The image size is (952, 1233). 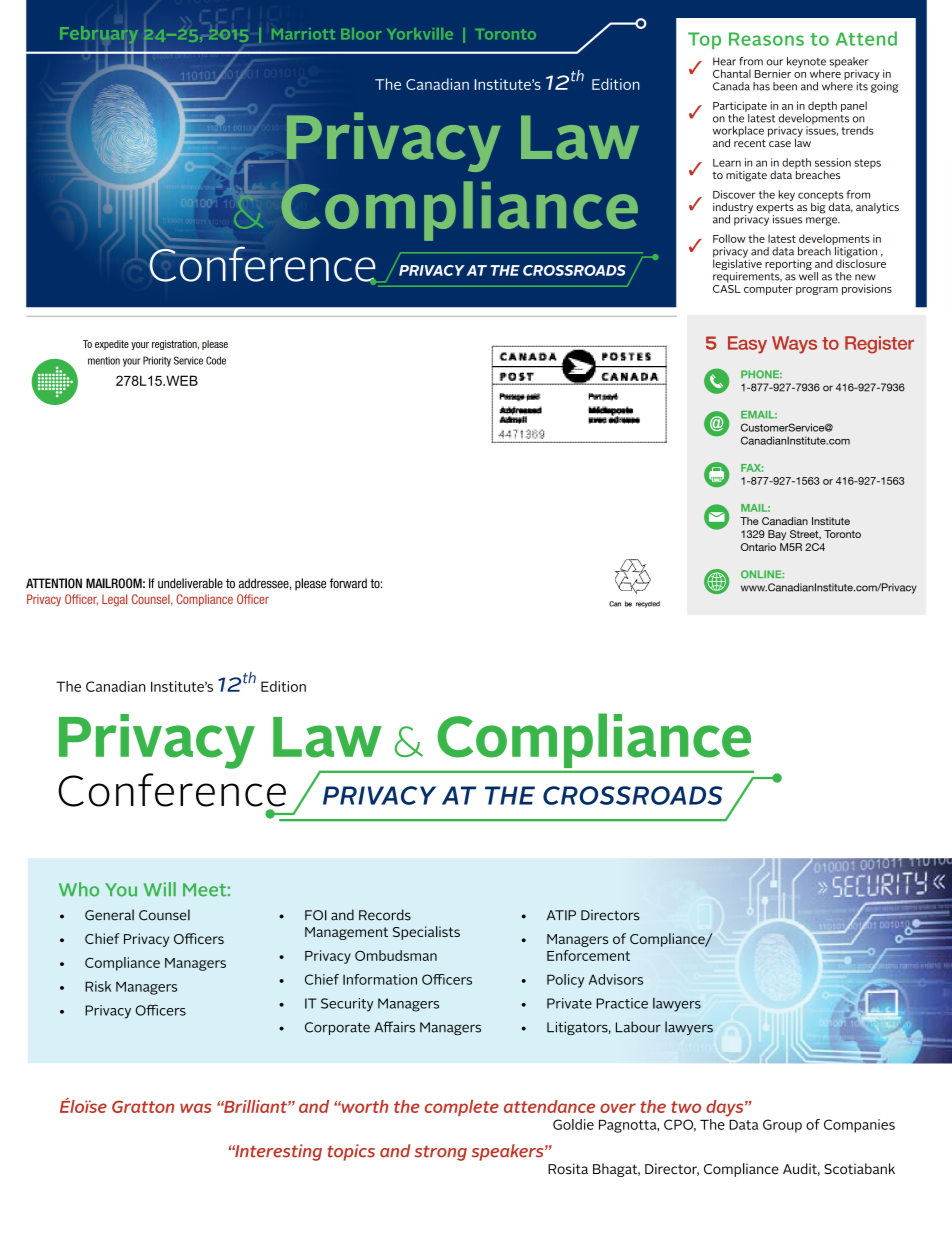 What do you see at coordinates (426, 933) in the document?
I see `Specialists` at bounding box center [426, 933].
